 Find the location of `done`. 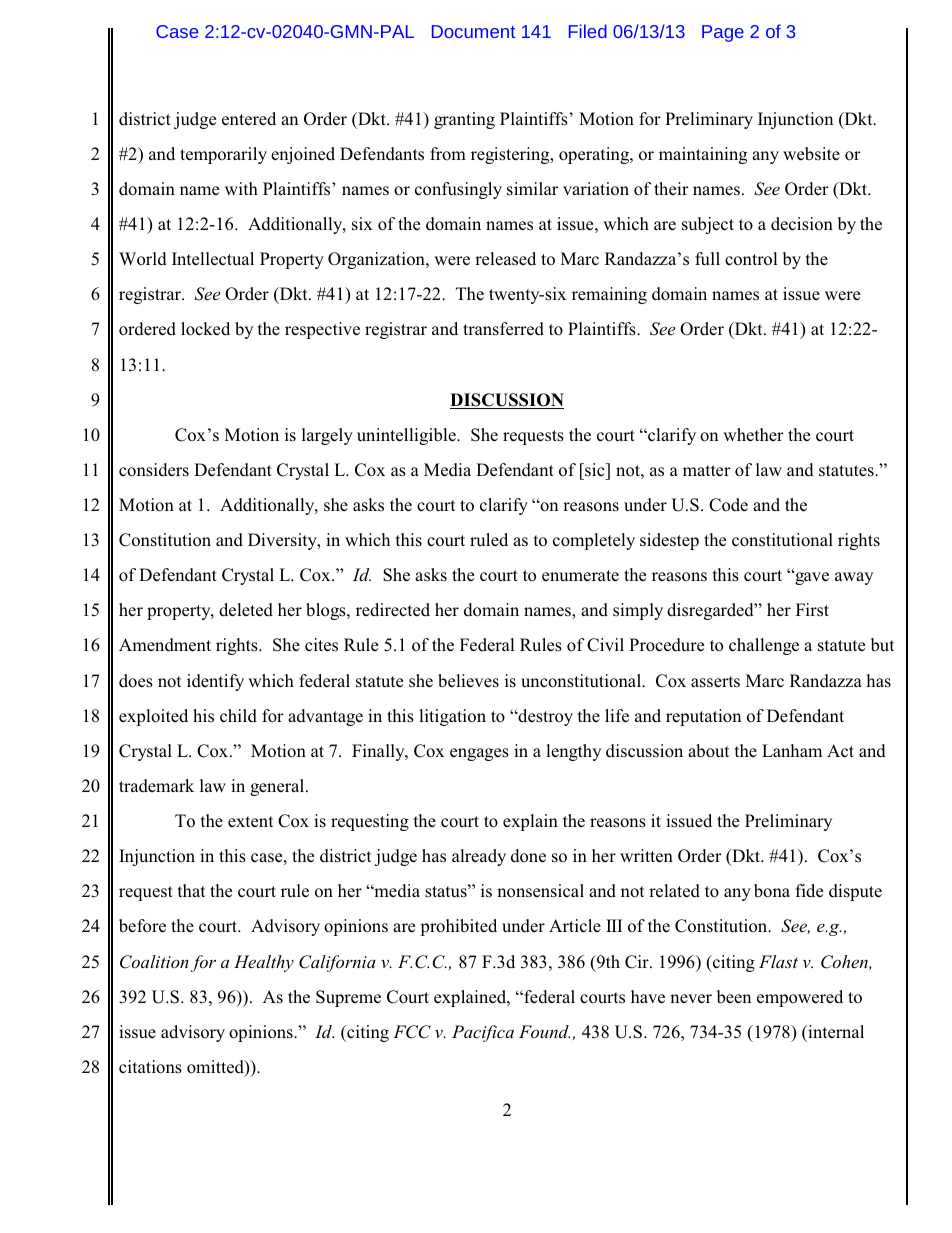

done is located at coordinates (528, 856).
